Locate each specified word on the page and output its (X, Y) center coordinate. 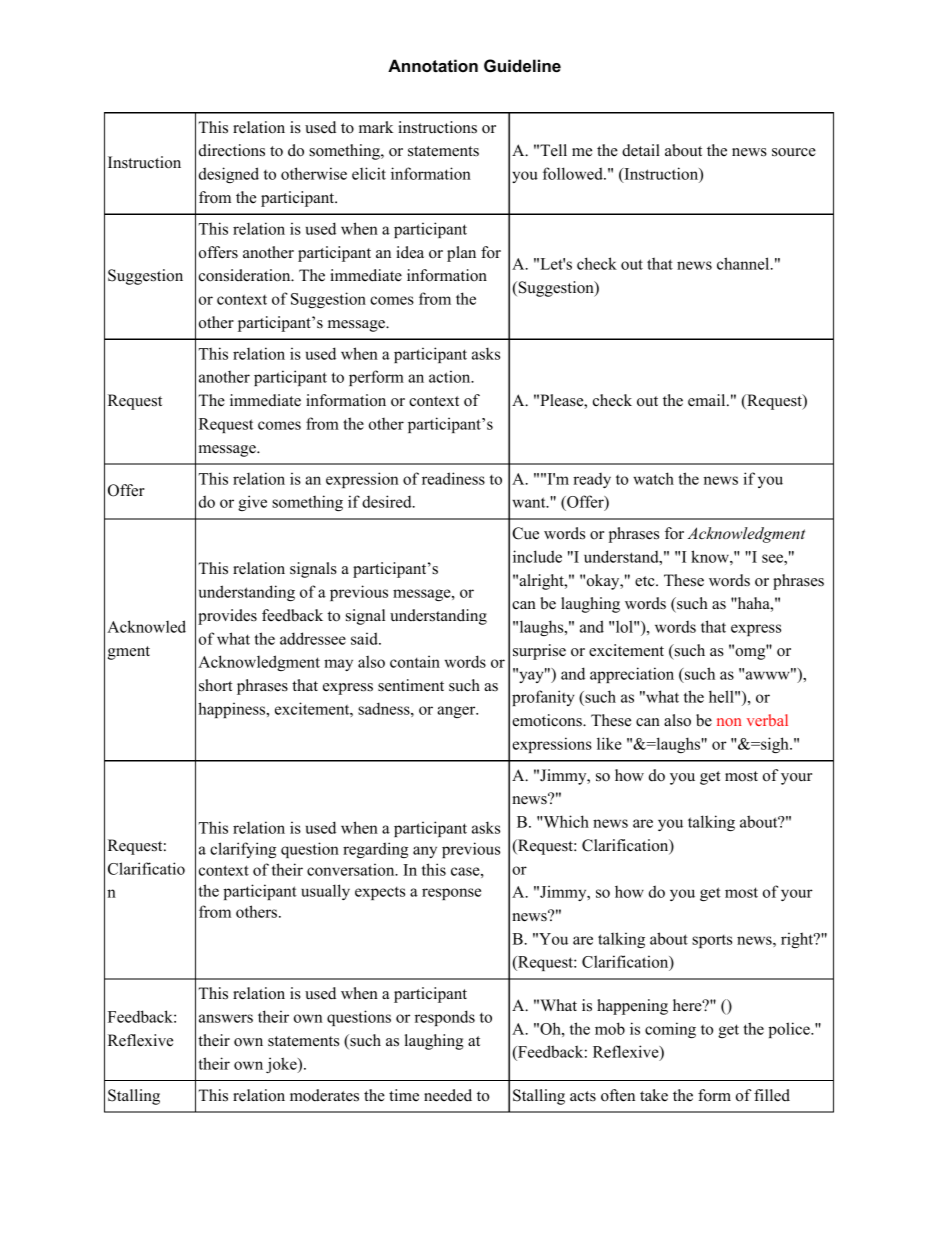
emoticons (548, 720)
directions (232, 150)
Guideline (522, 66)
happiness (233, 710)
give (252, 503)
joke (282, 1065)
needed (448, 1095)
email (708, 400)
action (451, 376)
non (729, 722)
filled (772, 1095)
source (794, 152)
